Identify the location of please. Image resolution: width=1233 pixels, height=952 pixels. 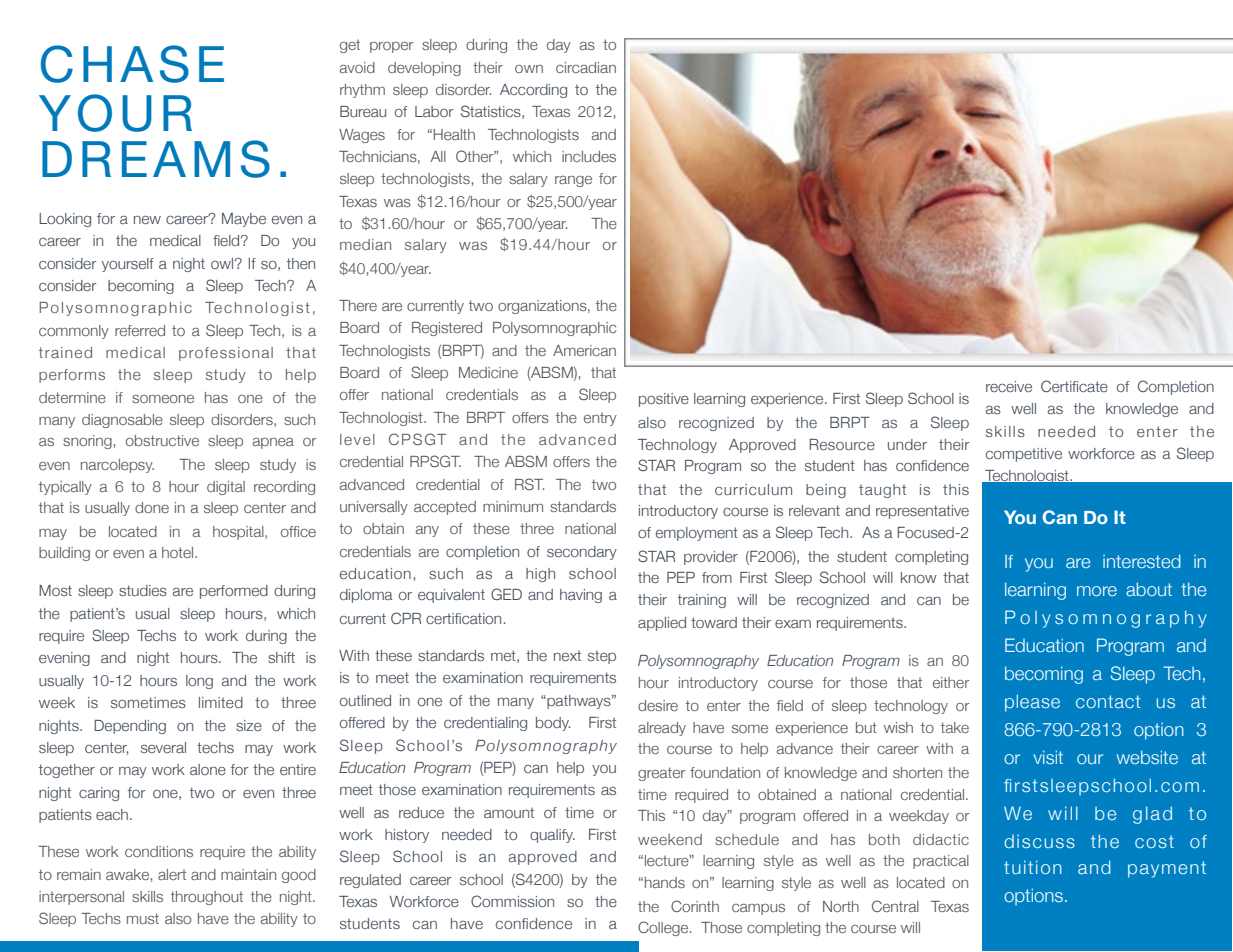
(1032, 703).
